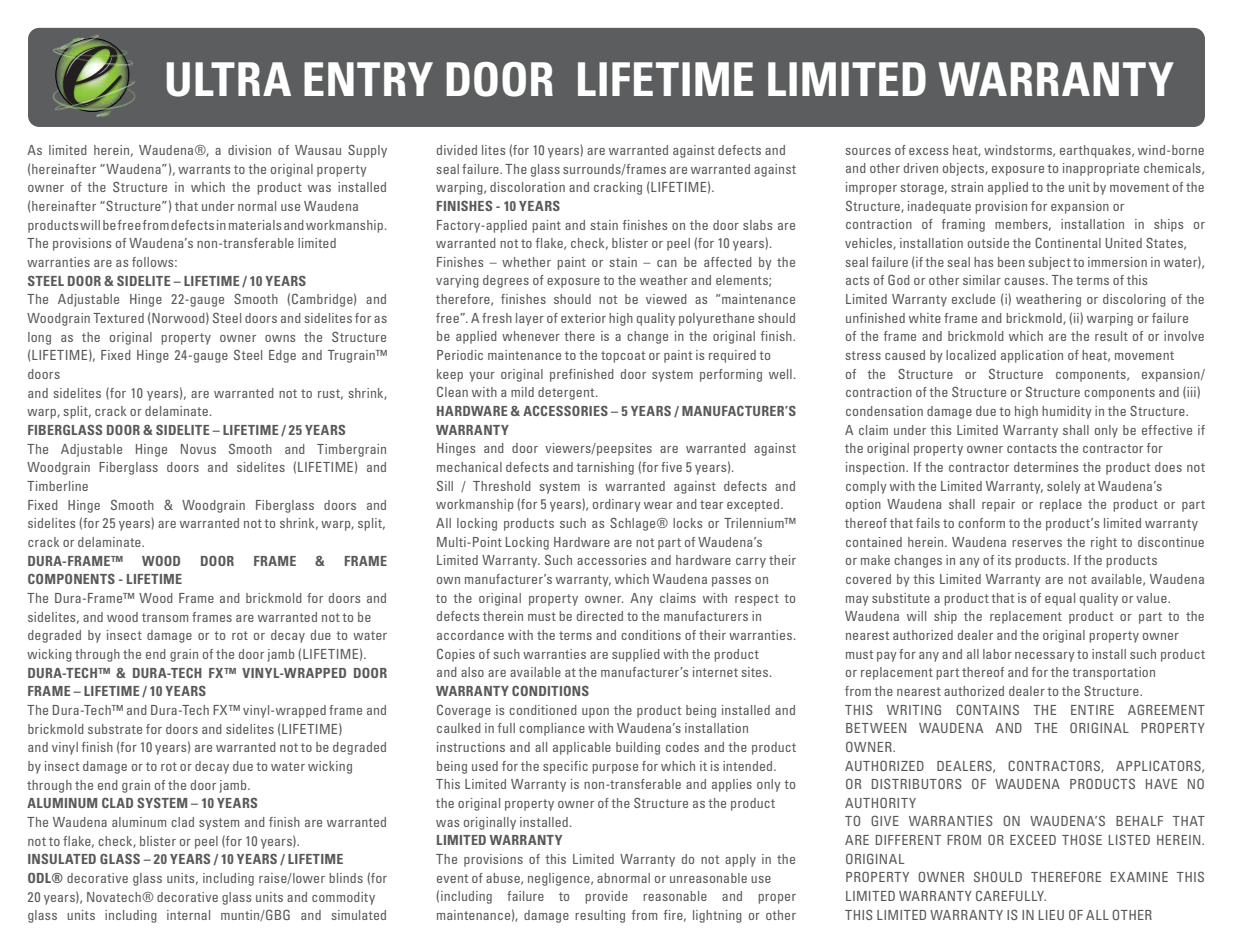  Describe the element at coordinates (229, 79) in the document. I see `ULTRA` at that location.
